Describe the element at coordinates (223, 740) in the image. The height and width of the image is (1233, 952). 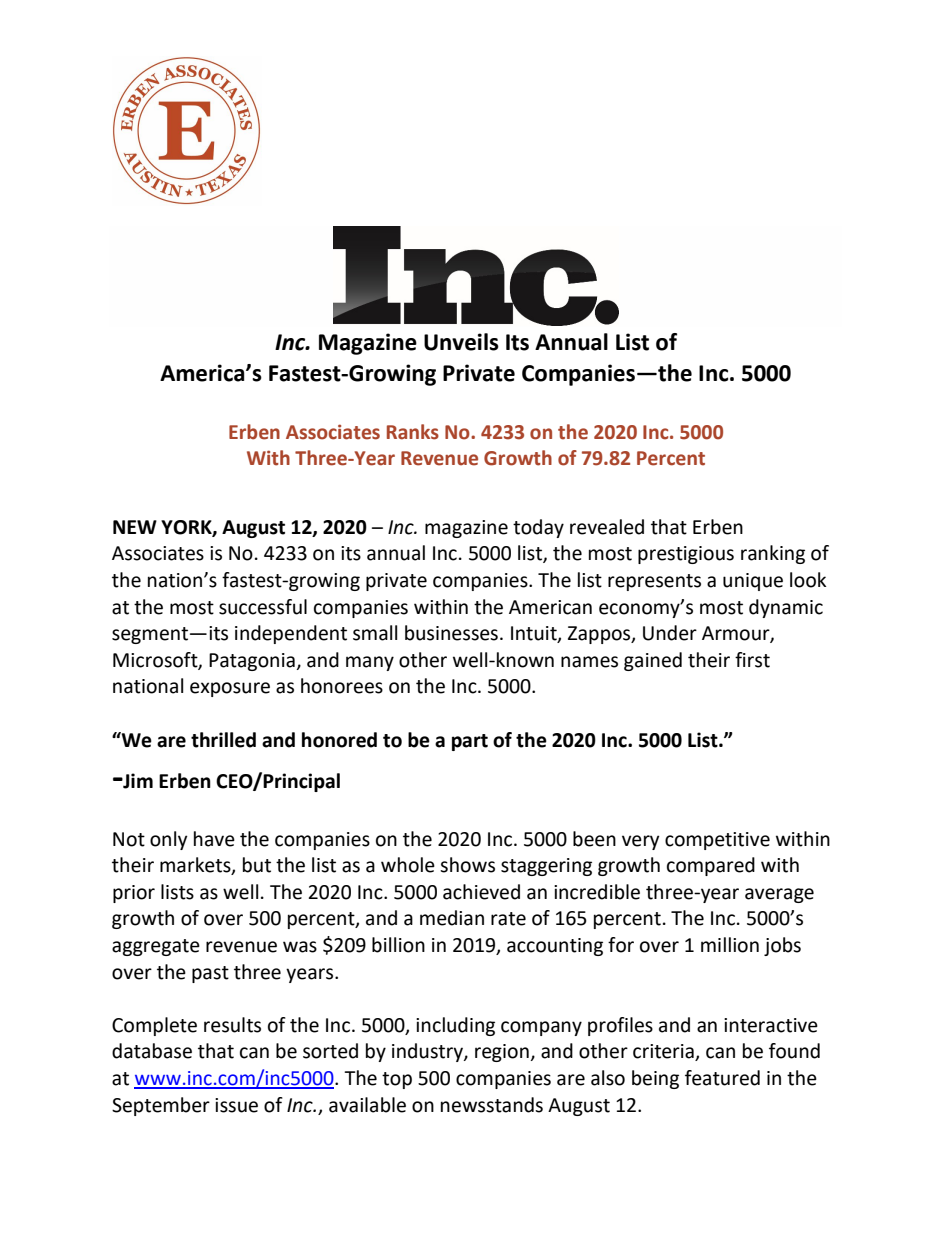
I see `thrilled` at that location.
